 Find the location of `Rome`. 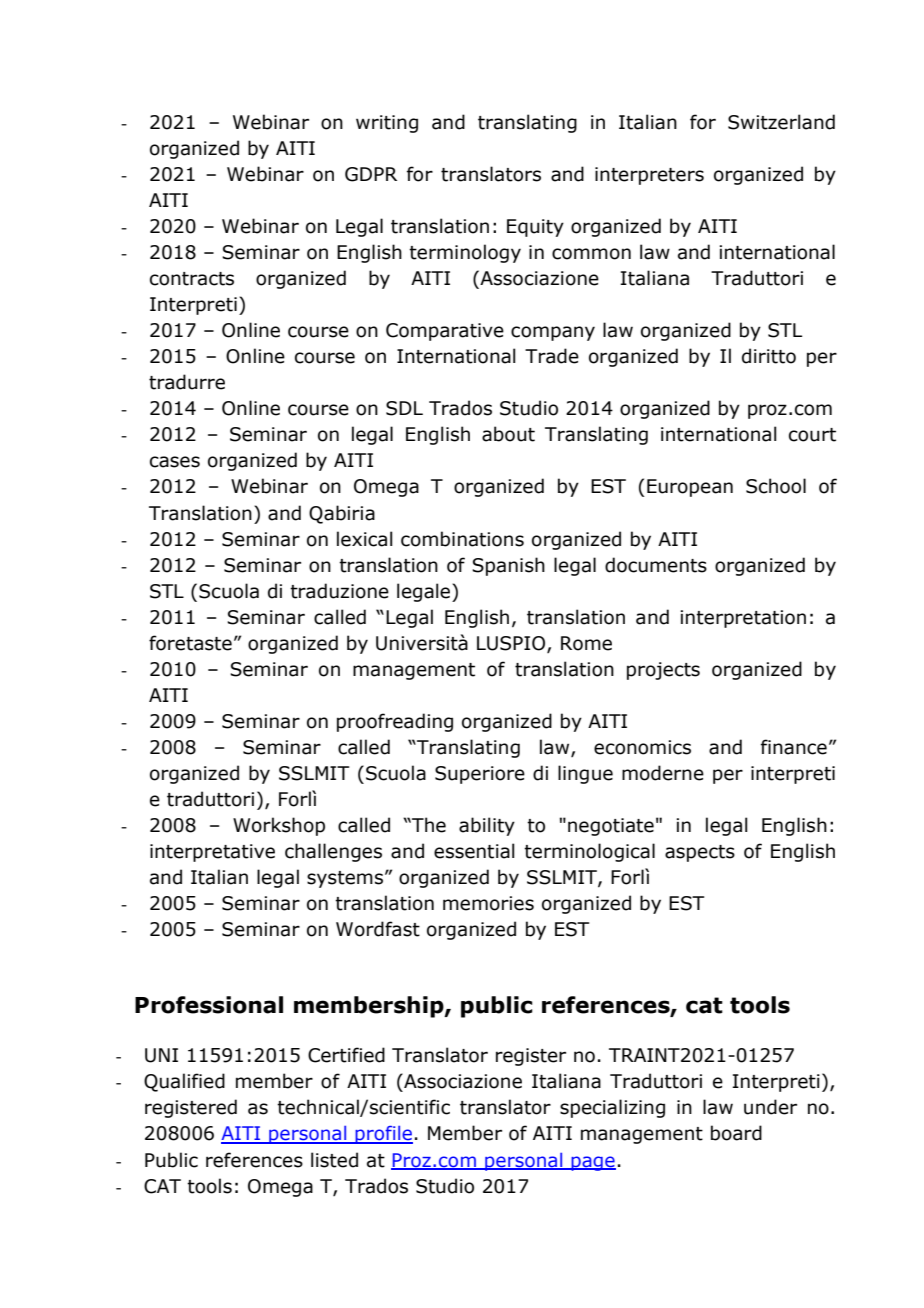

Rome is located at coordinates (586, 643).
